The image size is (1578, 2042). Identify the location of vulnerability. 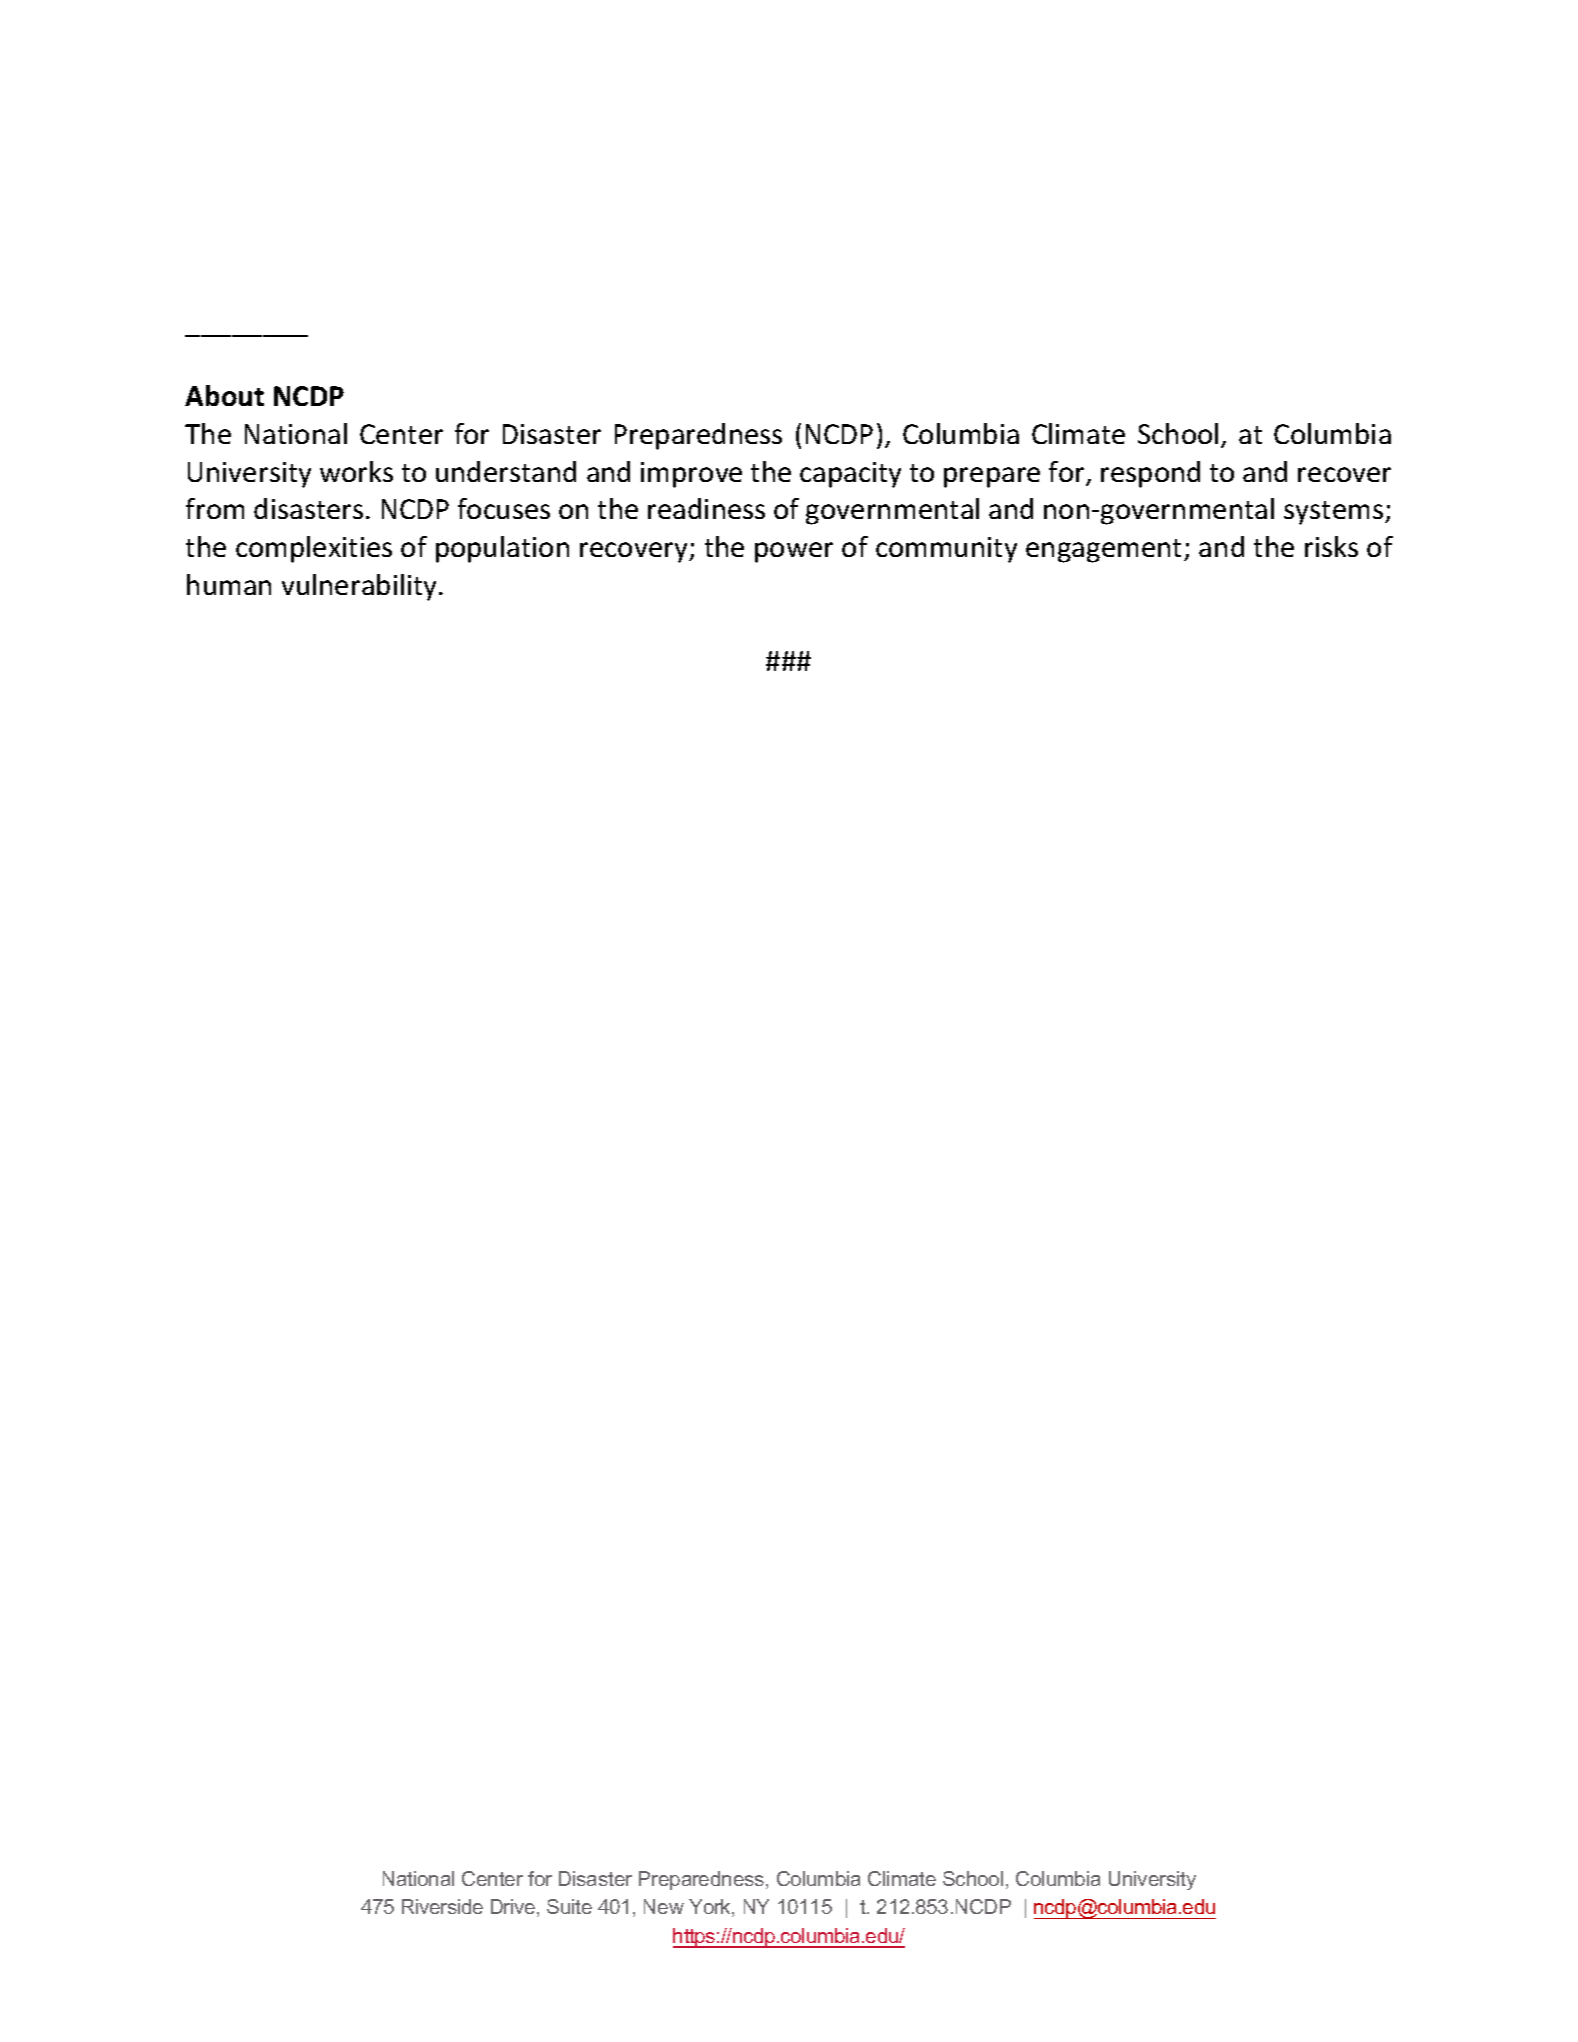
(361, 587).
